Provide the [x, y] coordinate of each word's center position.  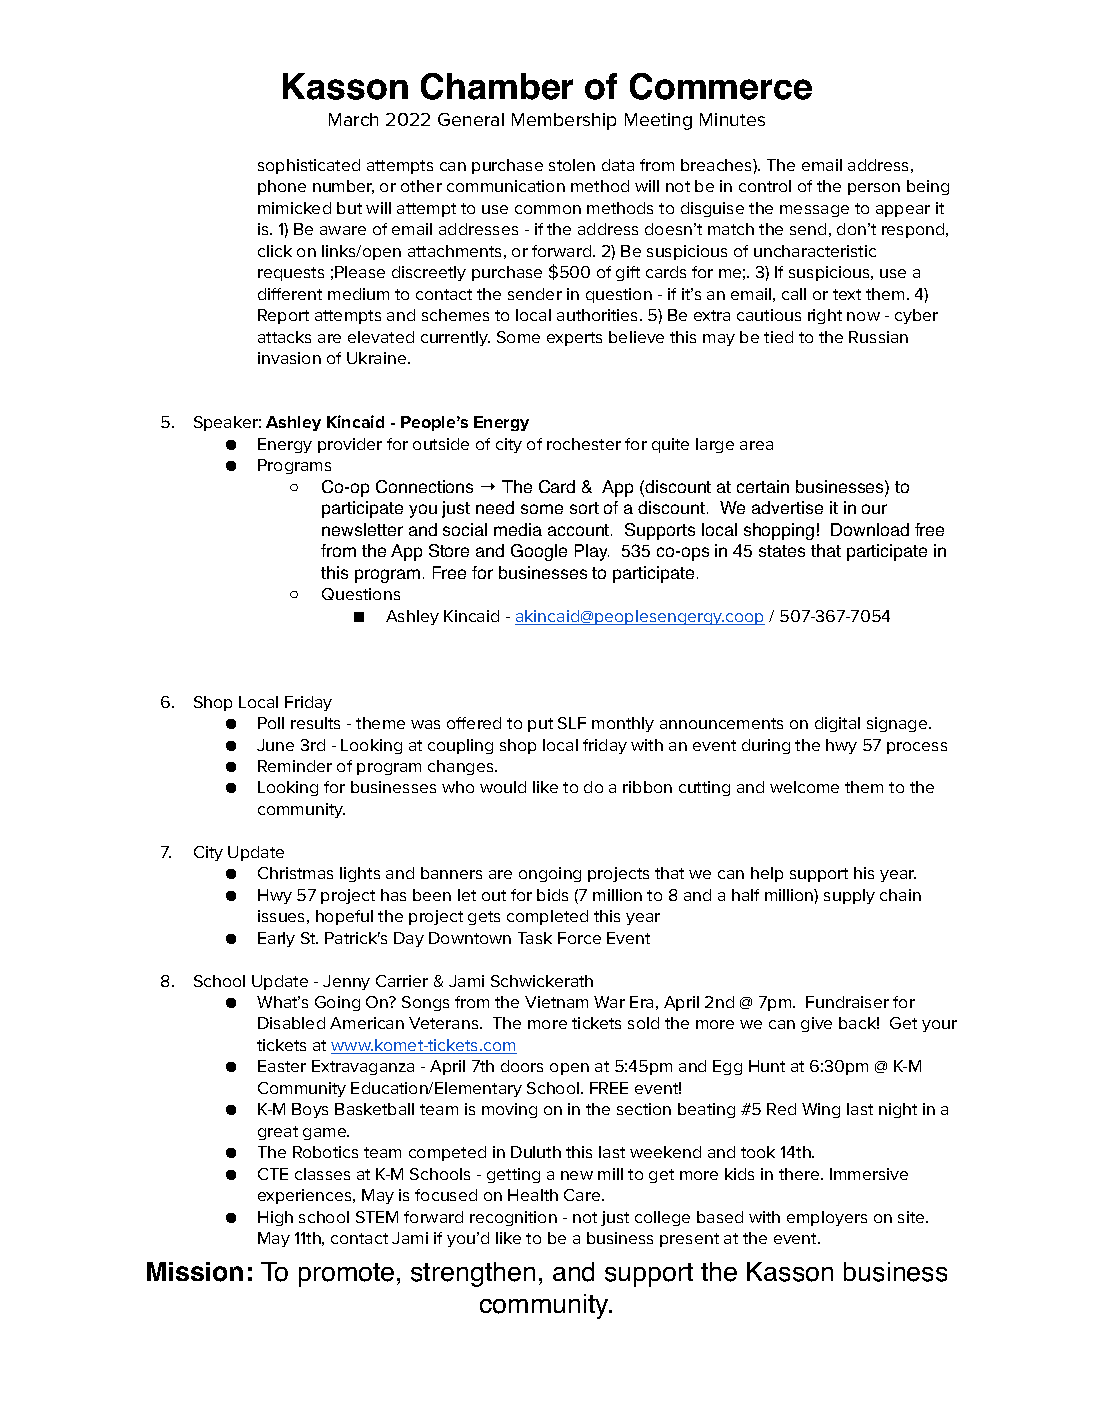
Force [579, 938]
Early [276, 939]
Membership [564, 121]
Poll [271, 723]
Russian [878, 337]
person [874, 189]
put [540, 725]
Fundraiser [847, 1002]
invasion [289, 358]
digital [837, 724]
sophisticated [309, 166]
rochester [584, 444]
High [275, 1218]
